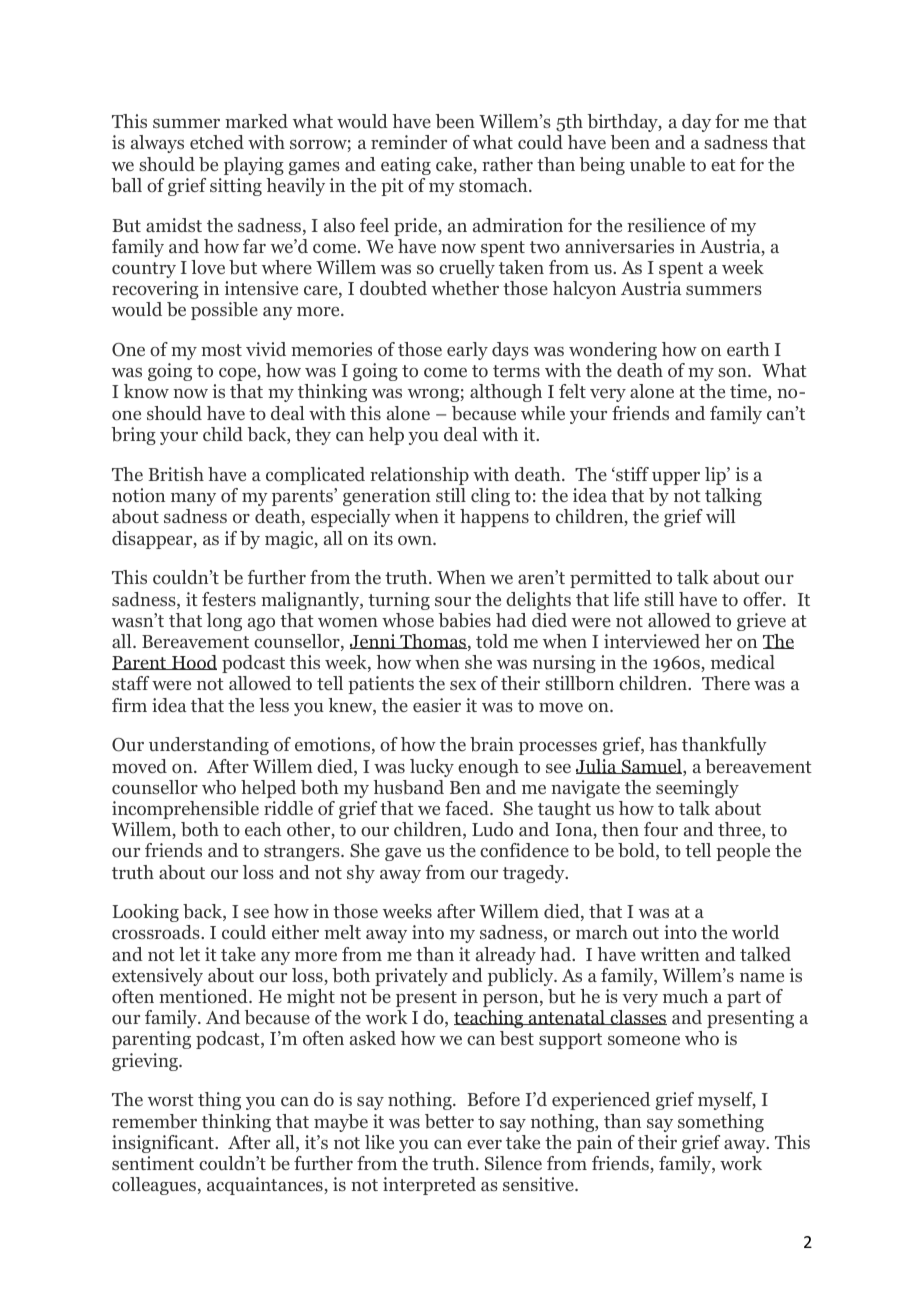 This screenshot has height=1308, width=924. I want to click on gave, so click(403, 854).
